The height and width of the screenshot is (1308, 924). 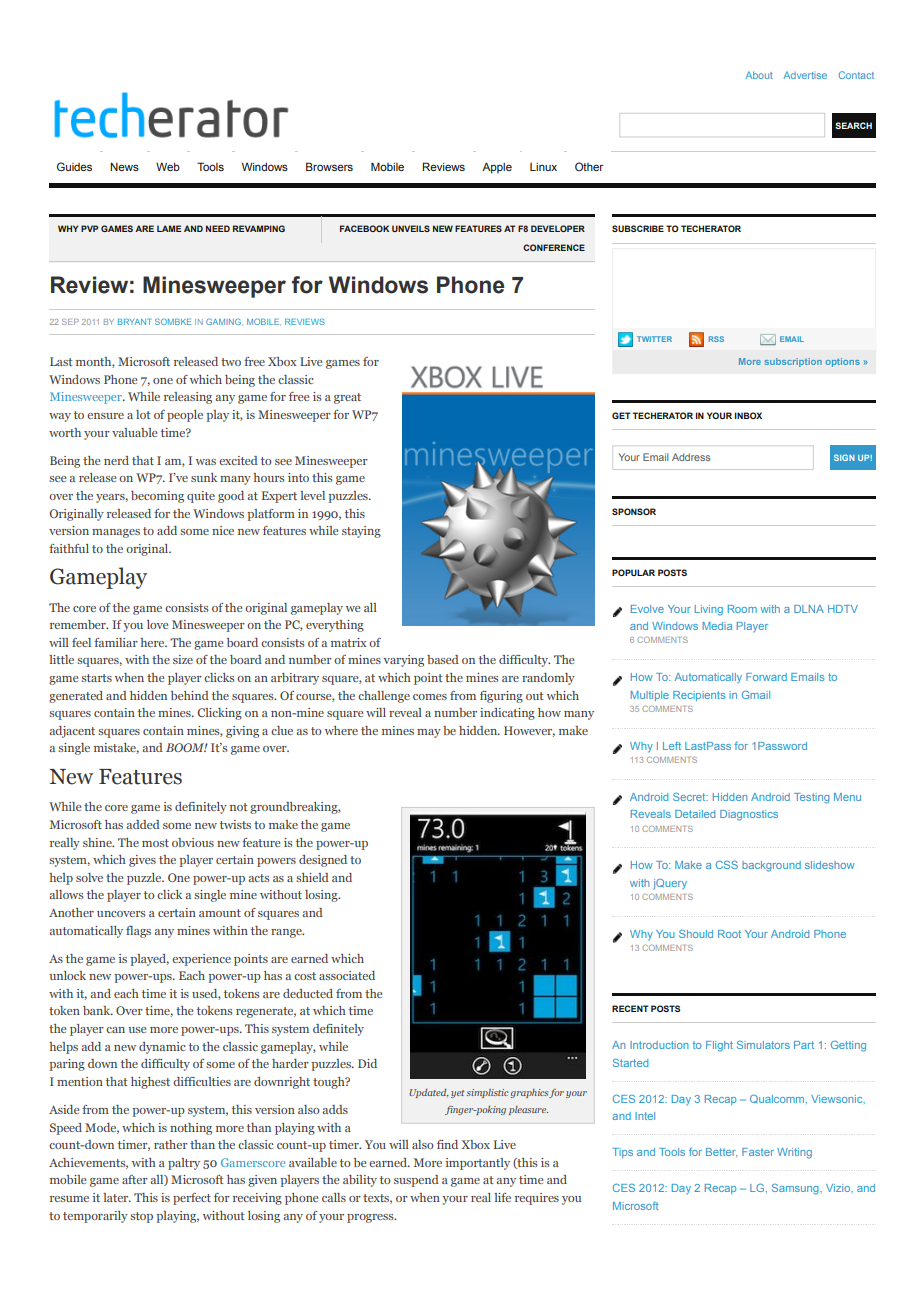 What do you see at coordinates (497, 168) in the screenshot?
I see `Apple` at bounding box center [497, 168].
